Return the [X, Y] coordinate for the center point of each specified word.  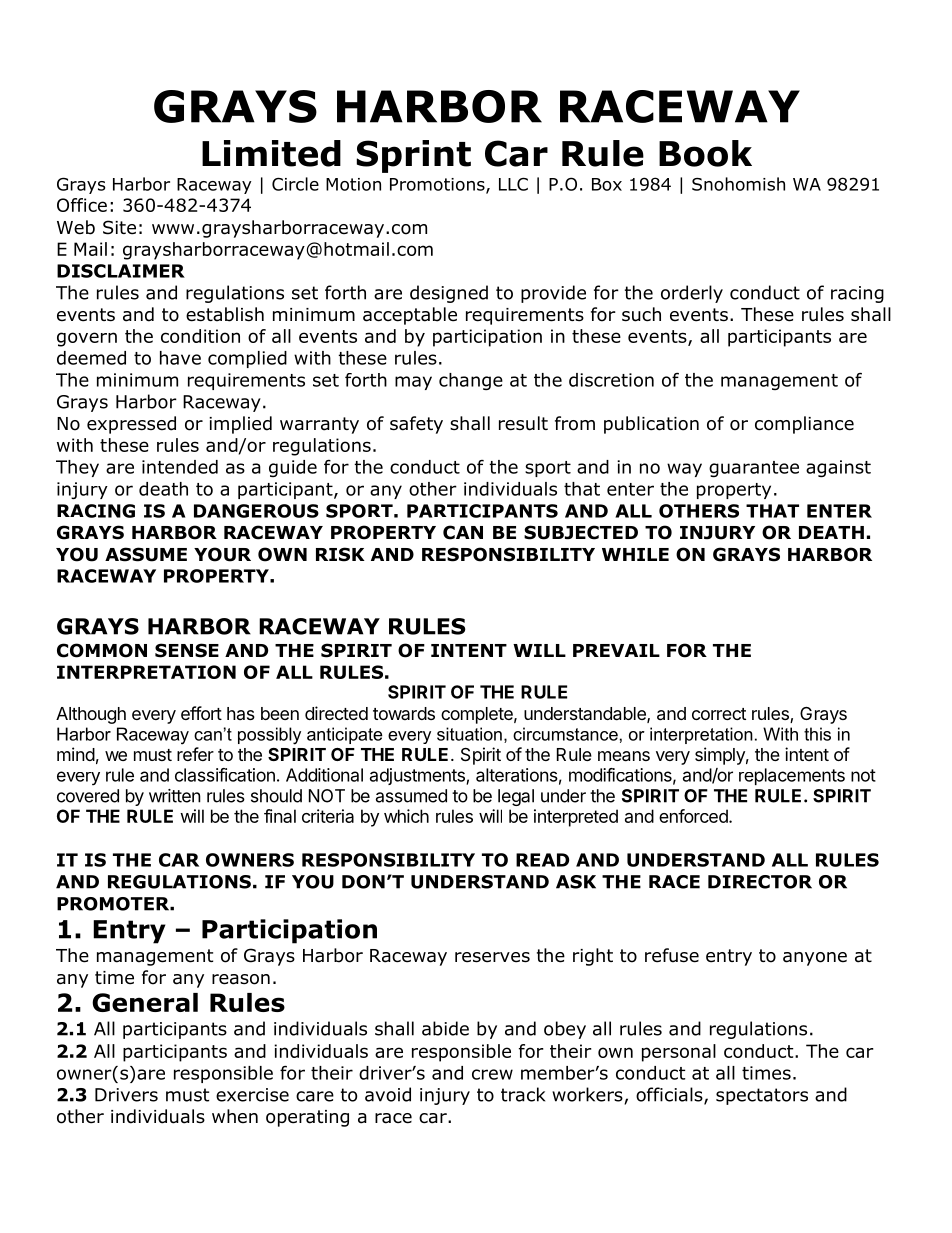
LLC [513, 184]
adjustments [418, 776]
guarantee [754, 469]
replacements [792, 776]
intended [180, 467]
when [235, 1116]
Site [119, 227]
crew [492, 1074]
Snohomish [738, 184]
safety [416, 425]
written [175, 796]
